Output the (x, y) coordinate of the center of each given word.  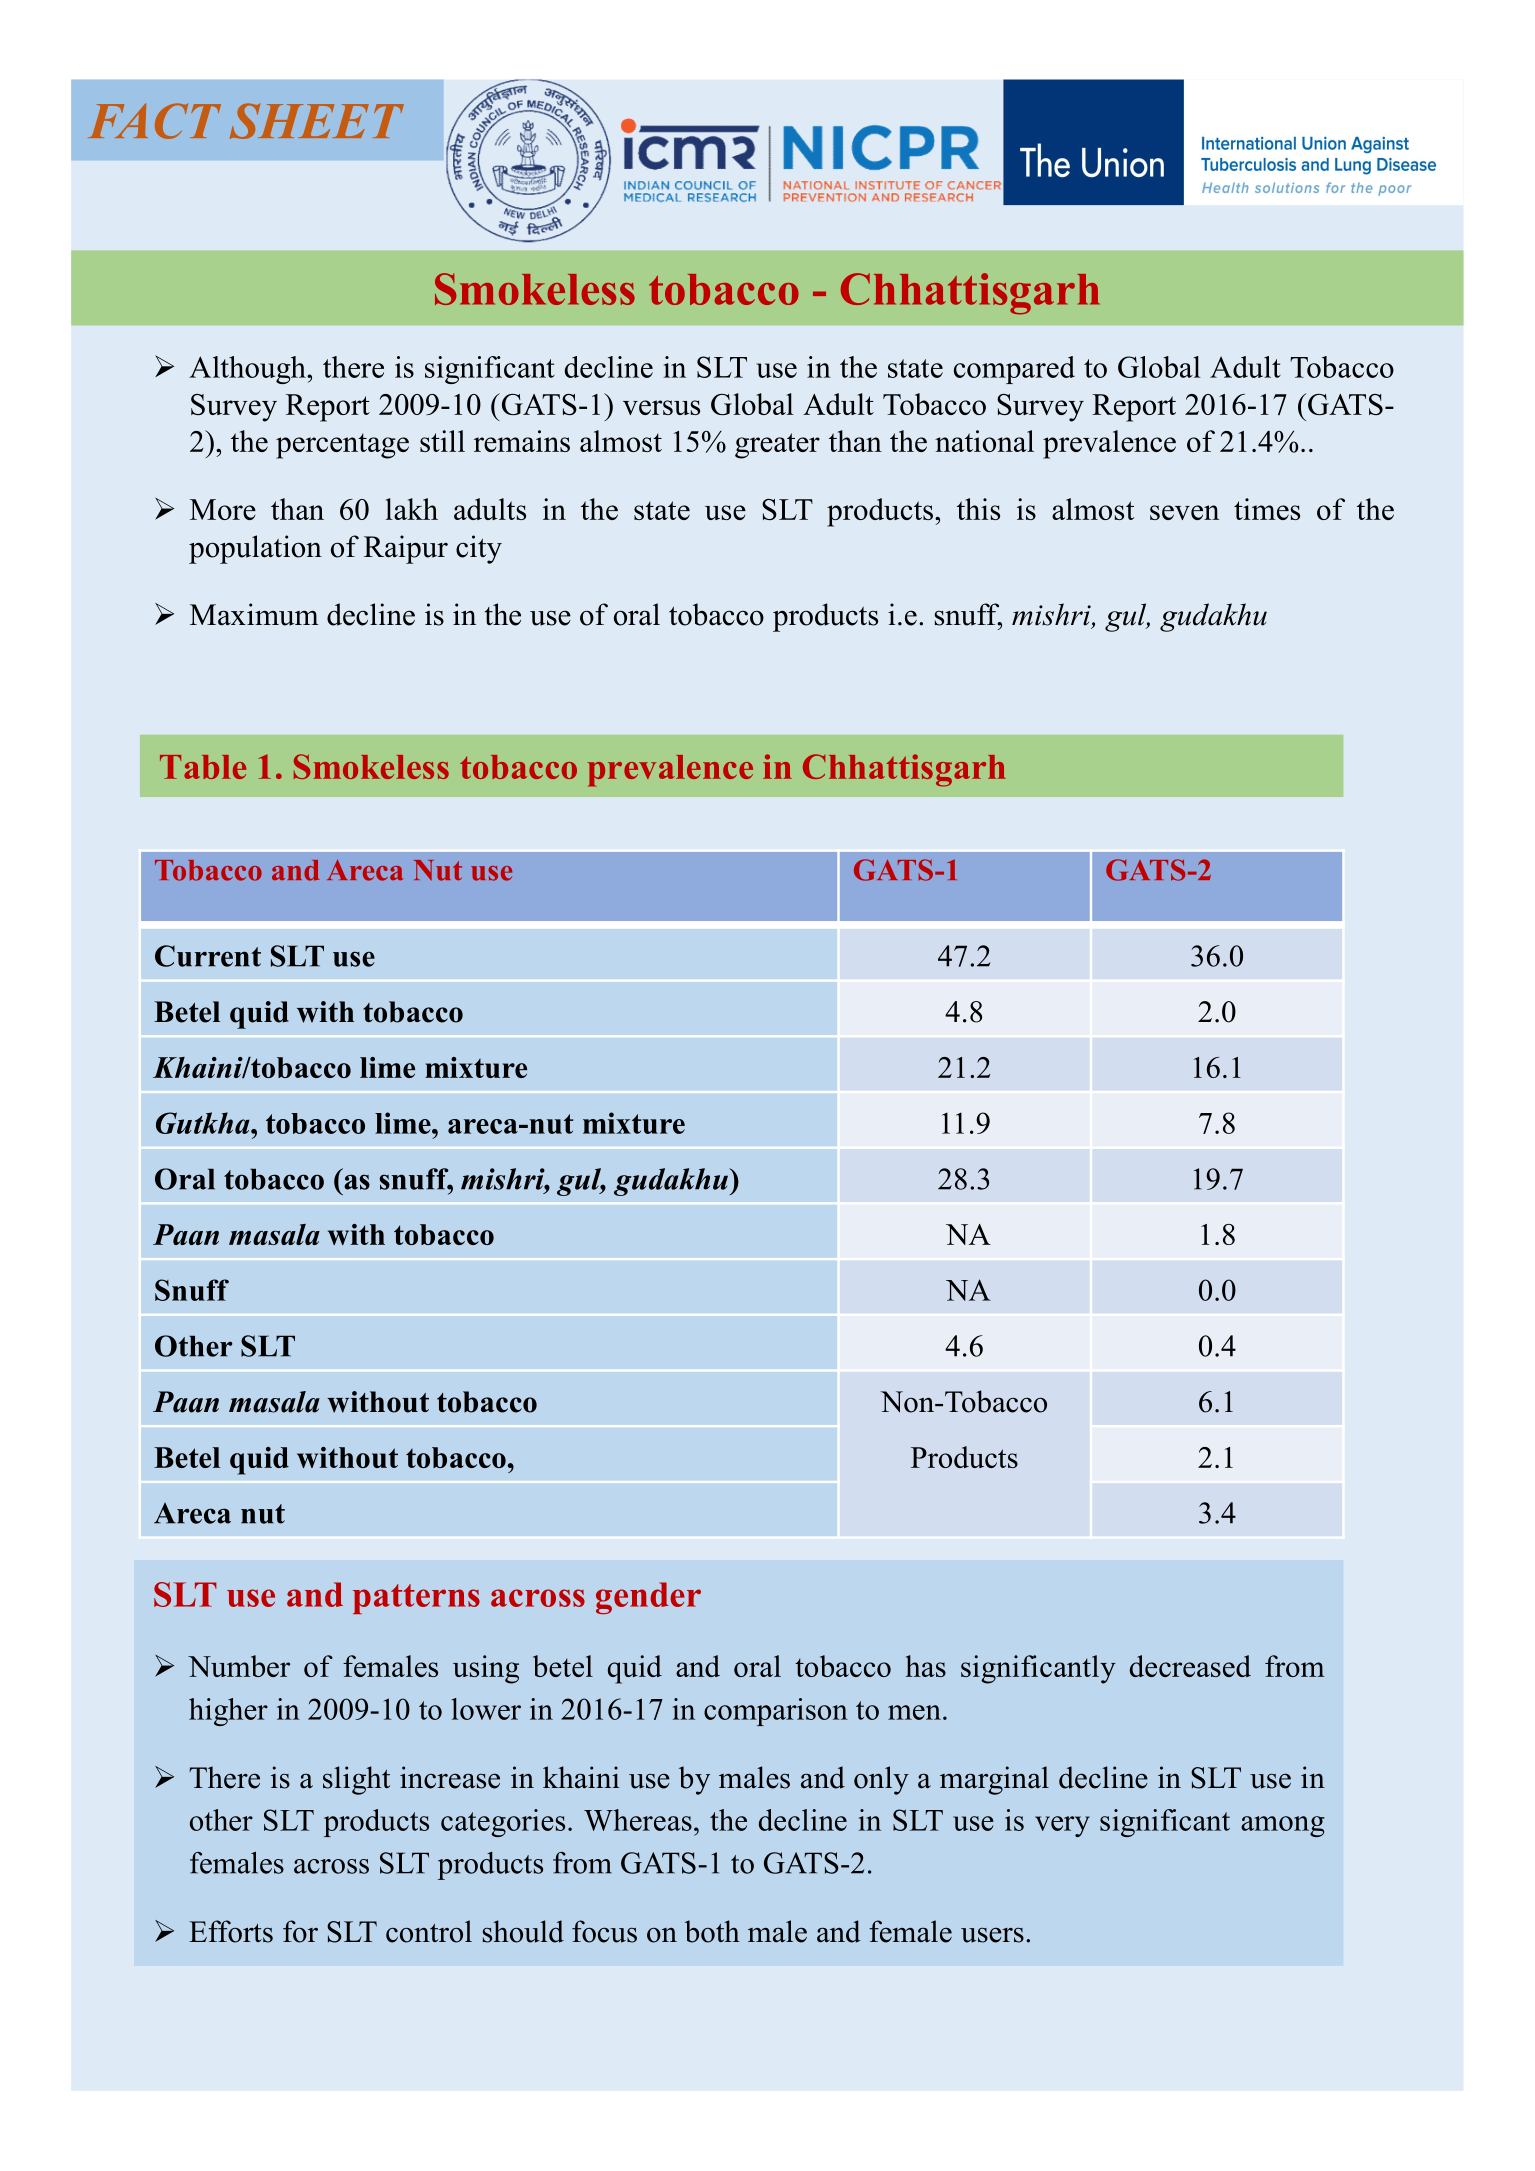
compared (1014, 370)
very (1062, 1826)
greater (777, 446)
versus (661, 407)
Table (203, 767)
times (1267, 509)
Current (208, 956)
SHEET (316, 121)
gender (648, 1598)
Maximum (254, 614)
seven (1184, 512)
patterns (416, 1599)
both (712, 1931)
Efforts (231, 1931)
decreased (1190, 1666)
